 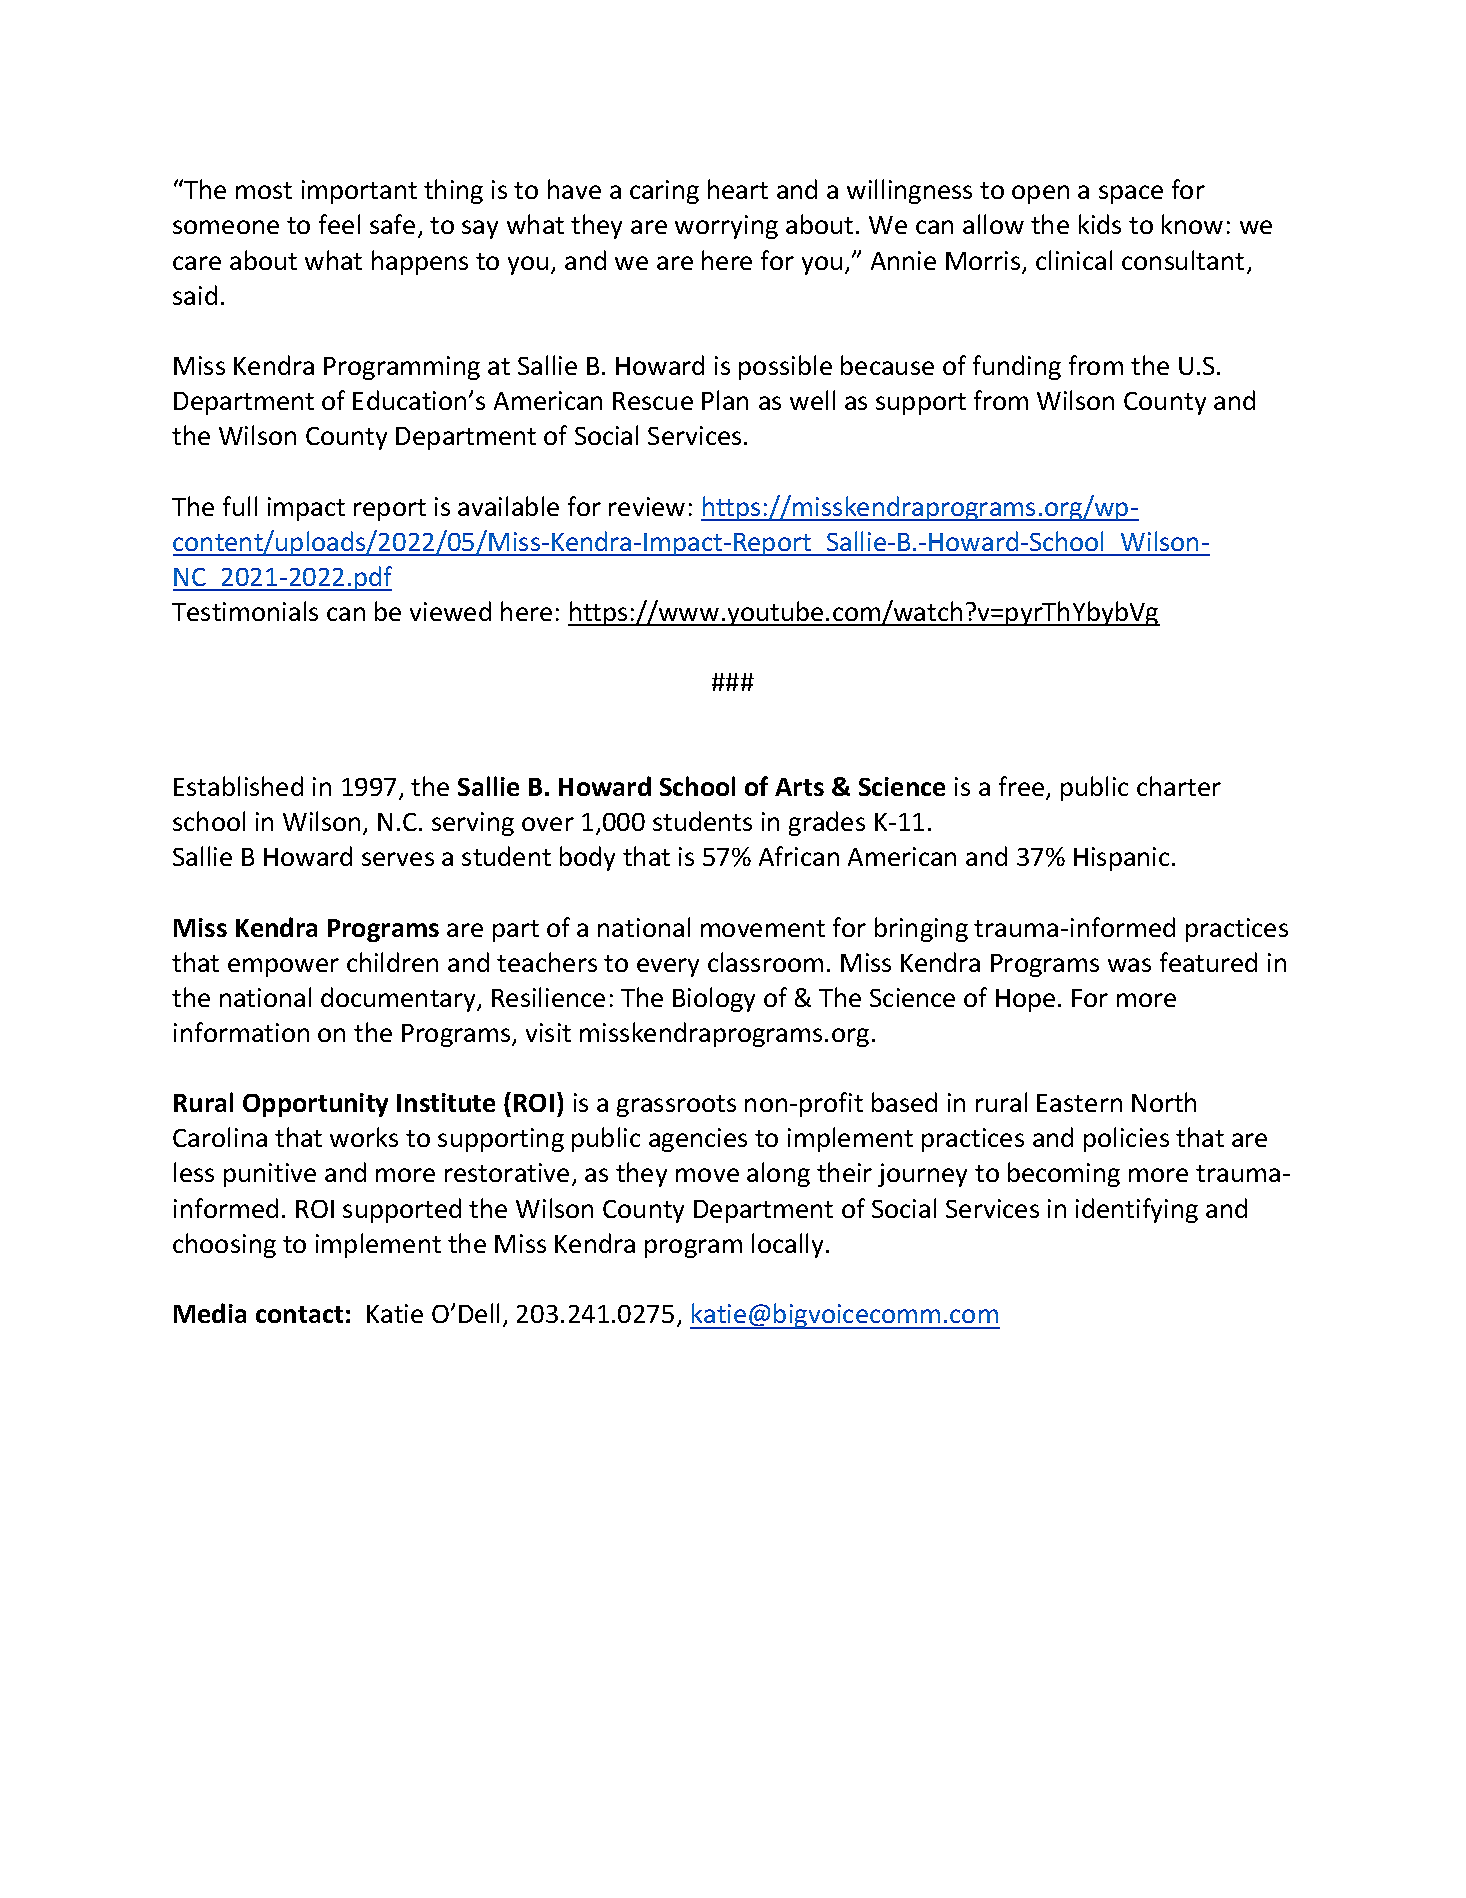 What do you see at coordinates (283, 967) in the screenshot?
I see `empower` at bounding box center [283, 967].
